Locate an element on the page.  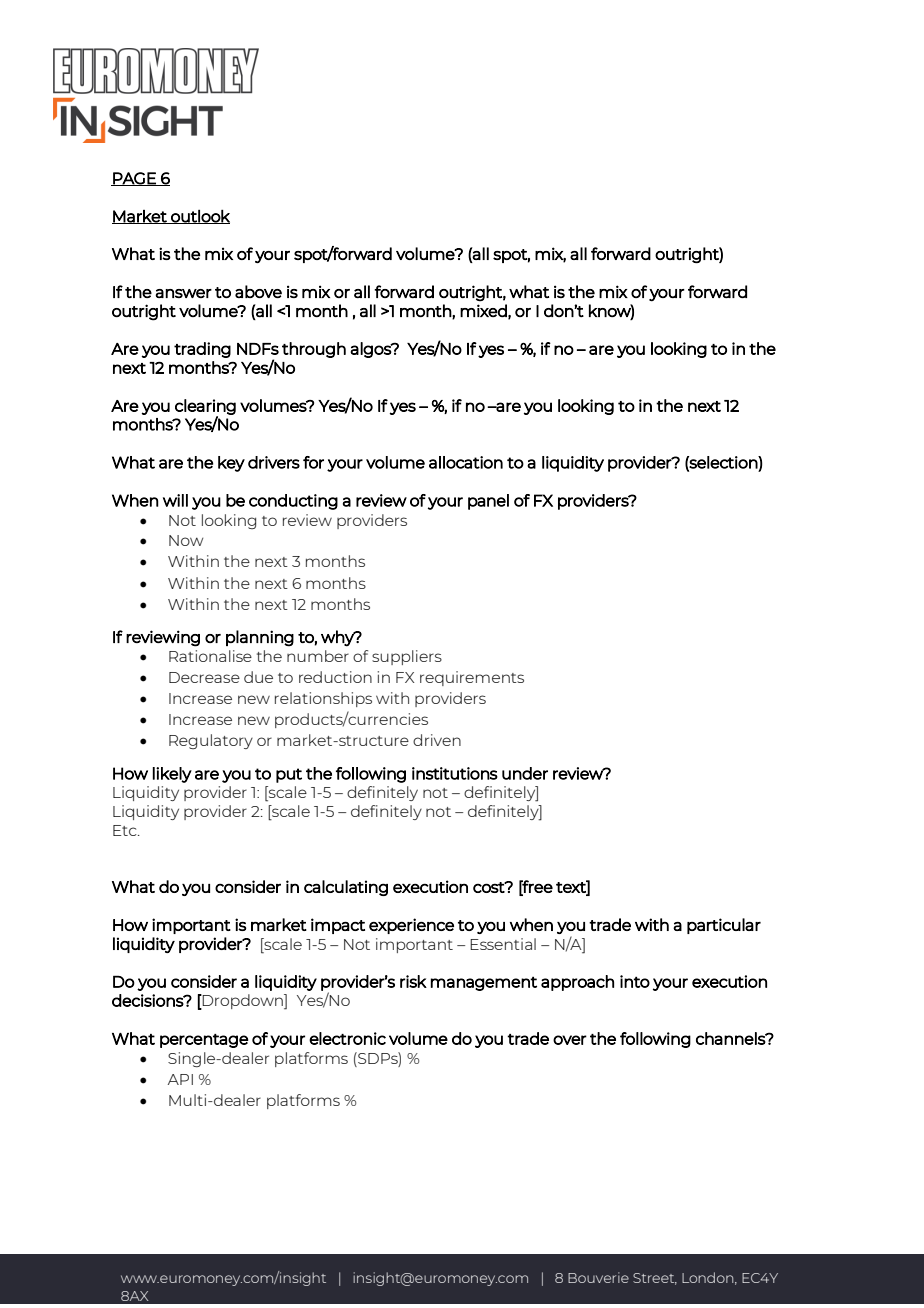
likely is located at coordinates (172, 775).
